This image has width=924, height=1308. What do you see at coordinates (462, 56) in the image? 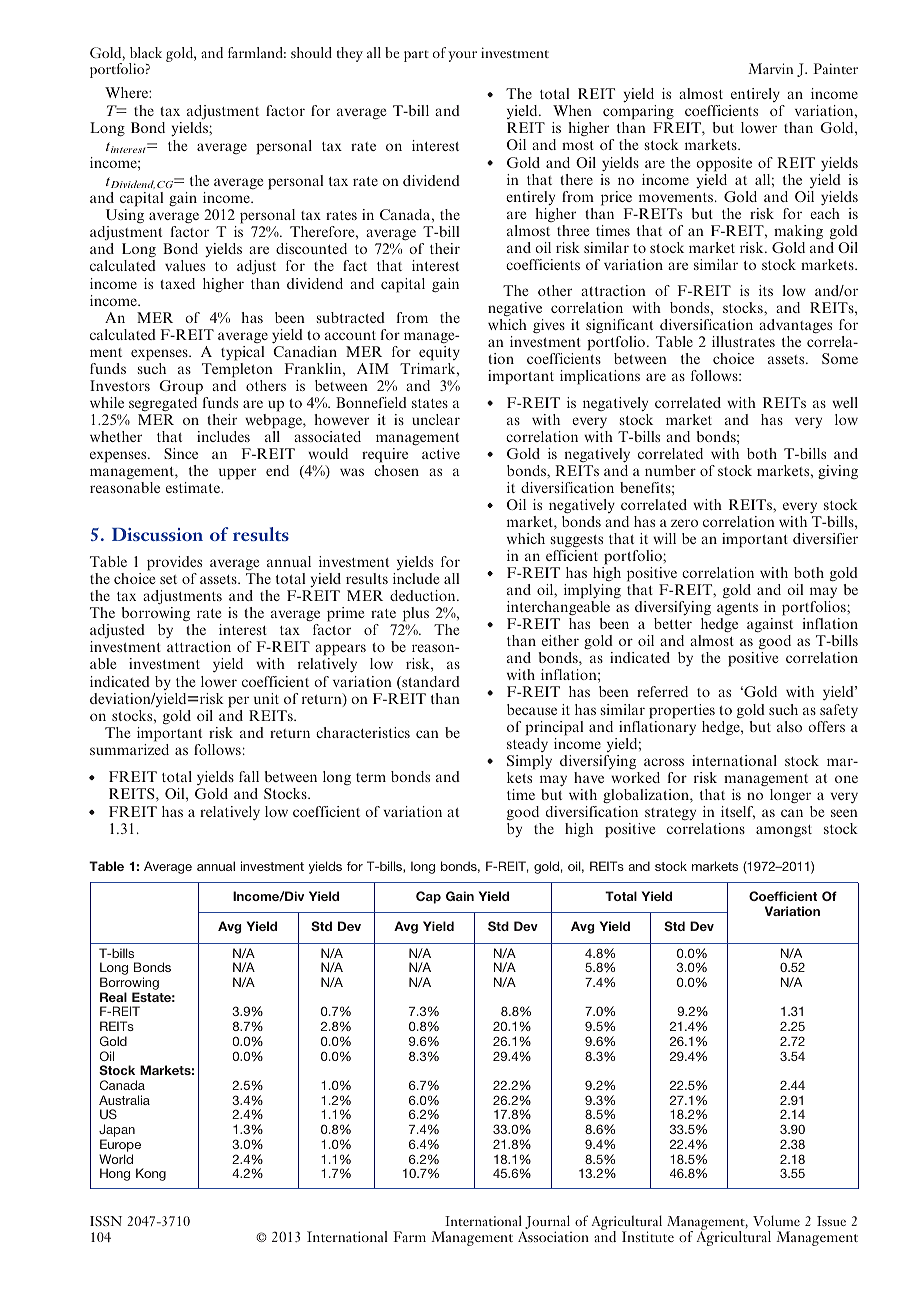
I see `your` at bounding box center [462, 56].
